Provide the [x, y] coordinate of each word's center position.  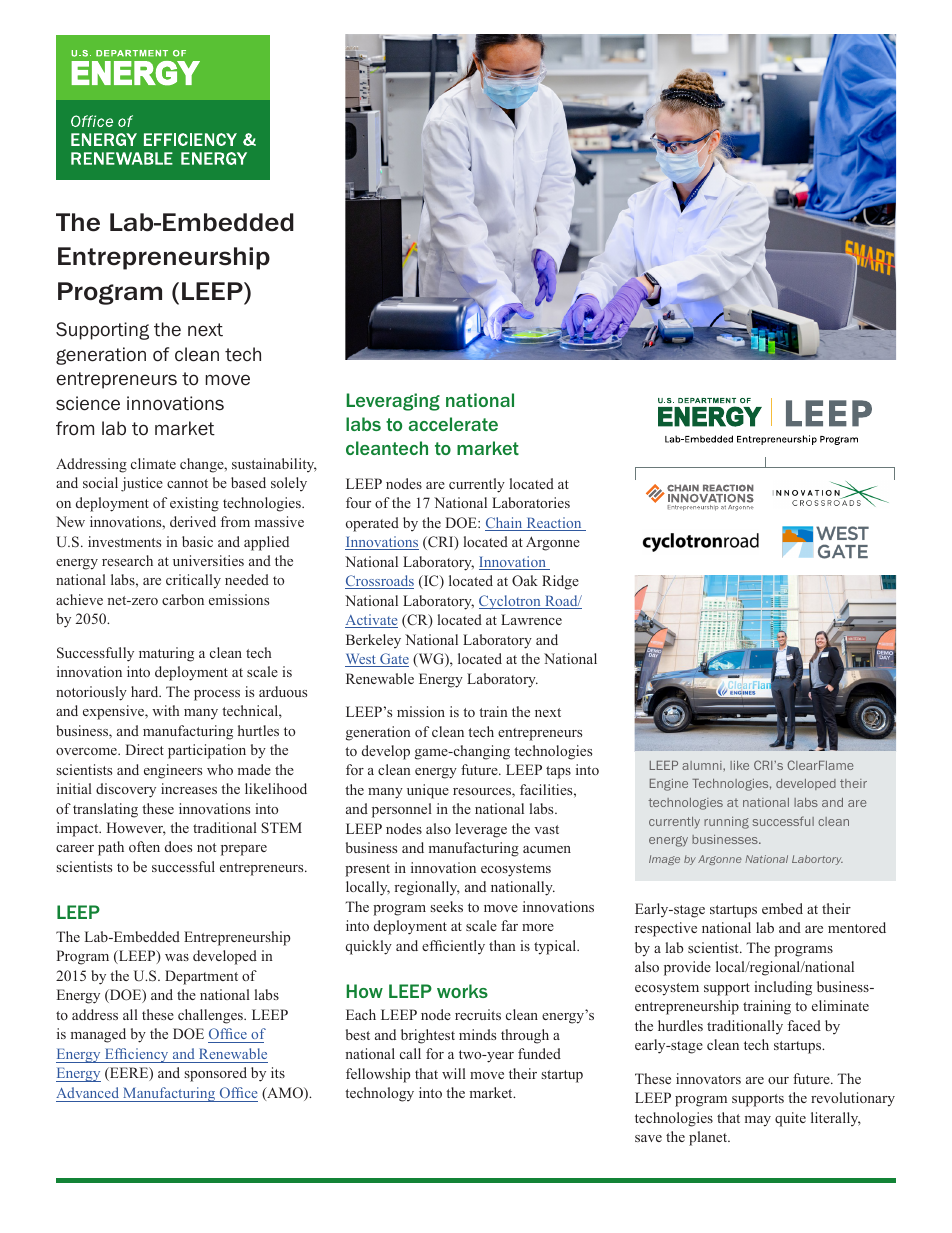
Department [201, 977]
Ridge [560, 582]
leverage [481, 830]
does [178, 846]
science [88, 403]
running [726, 823]
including [783, 988]
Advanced [87, 1092]
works [462, 991]
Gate [393, 660]
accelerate [453, 424]
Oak [525, 581]
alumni [703, 765]
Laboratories [531, 502]
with [165, 710]
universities [208, 560]
